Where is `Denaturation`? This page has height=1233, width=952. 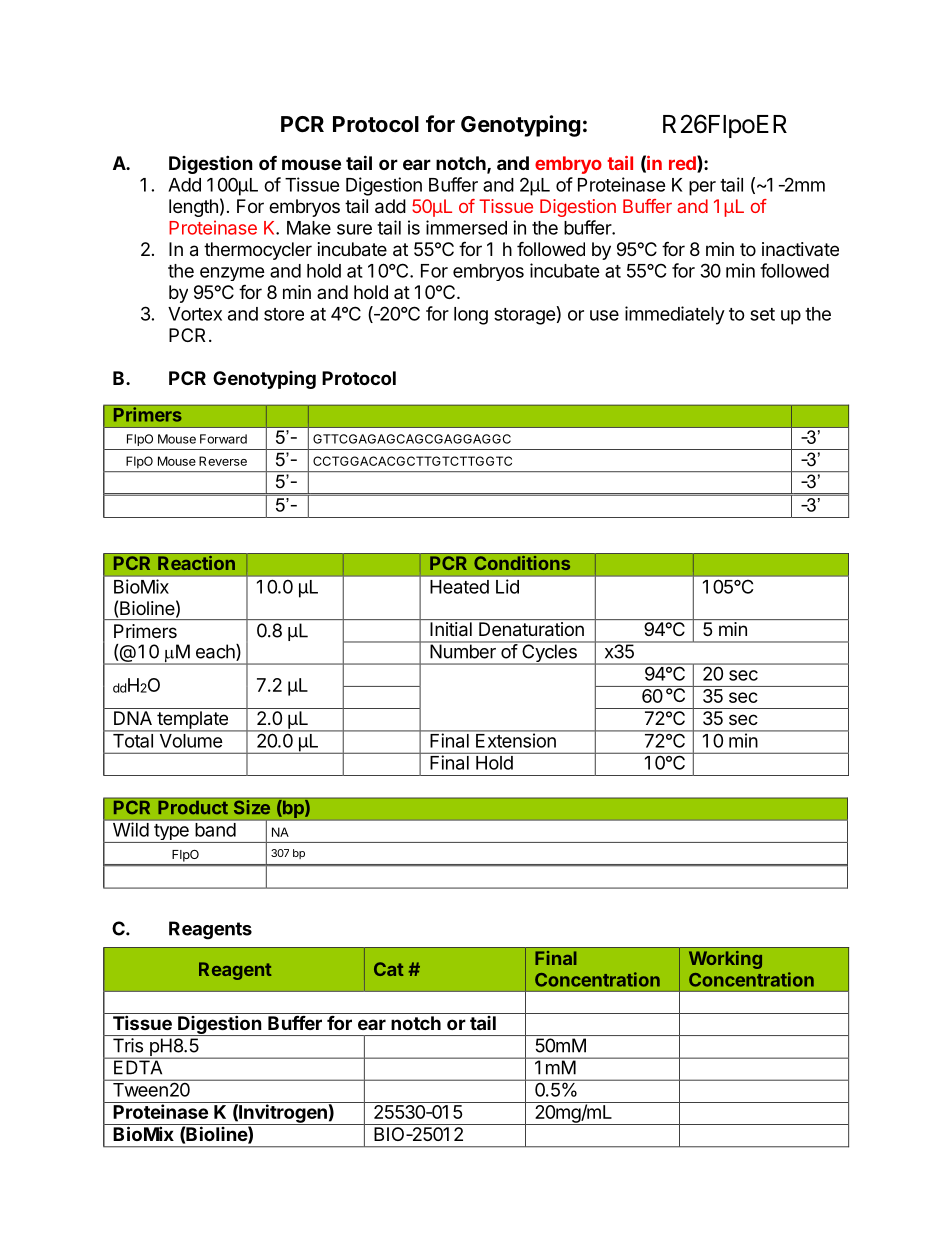
Denaturation is located at coordinates (531, 629).
